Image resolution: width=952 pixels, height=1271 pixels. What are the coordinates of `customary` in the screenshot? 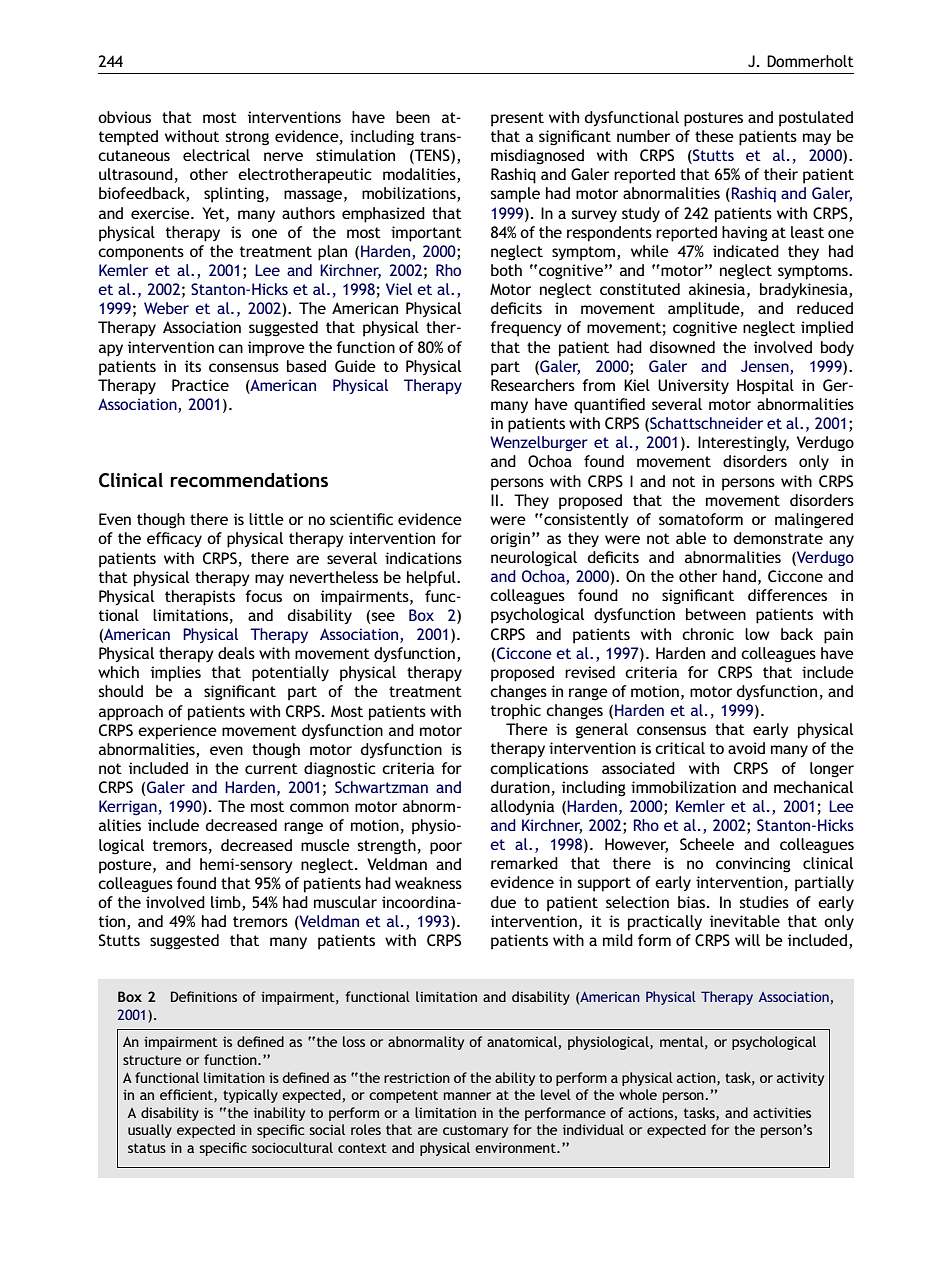 It's located at (475, 1131).
